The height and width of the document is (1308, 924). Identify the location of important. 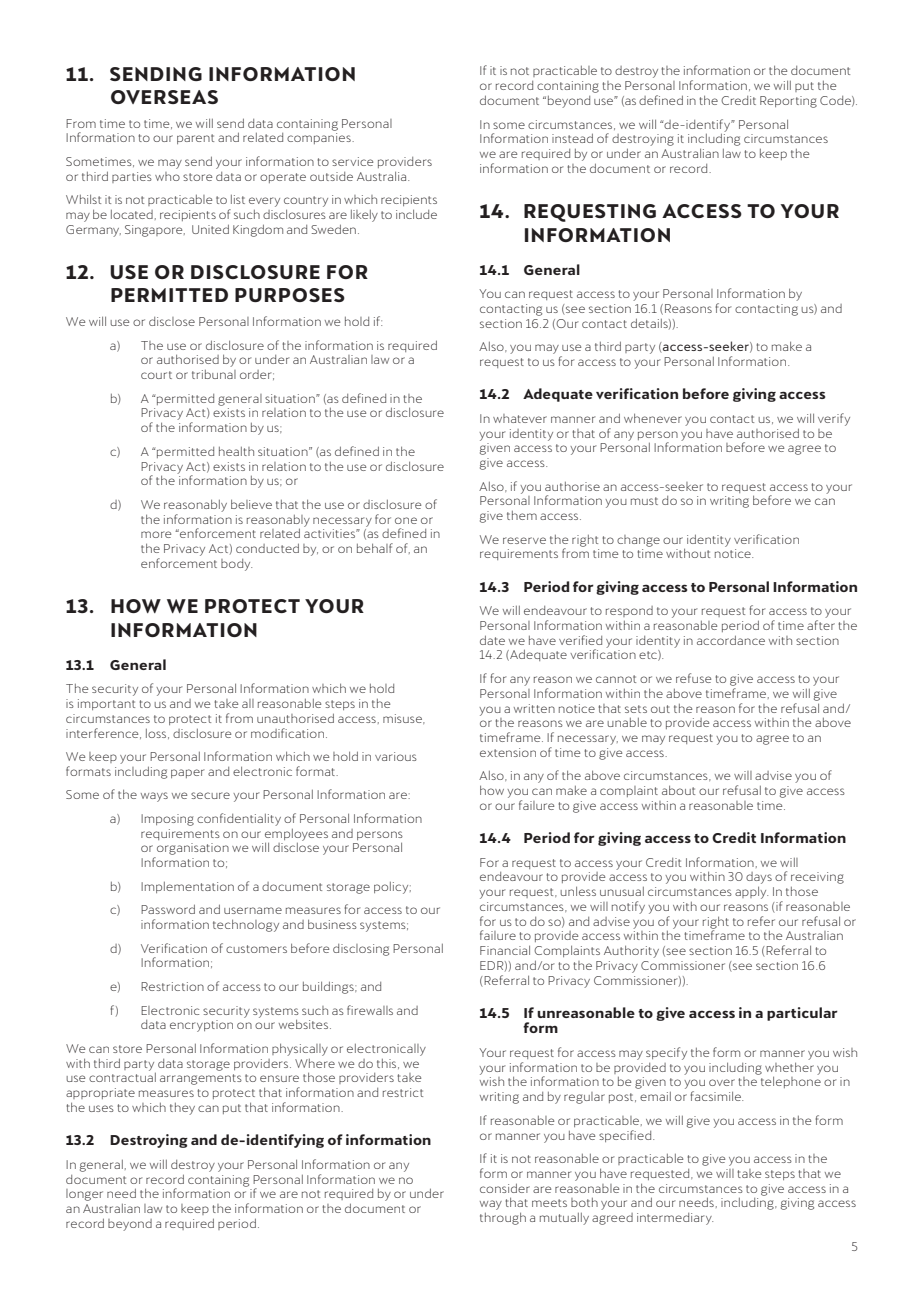
(106, 704).
